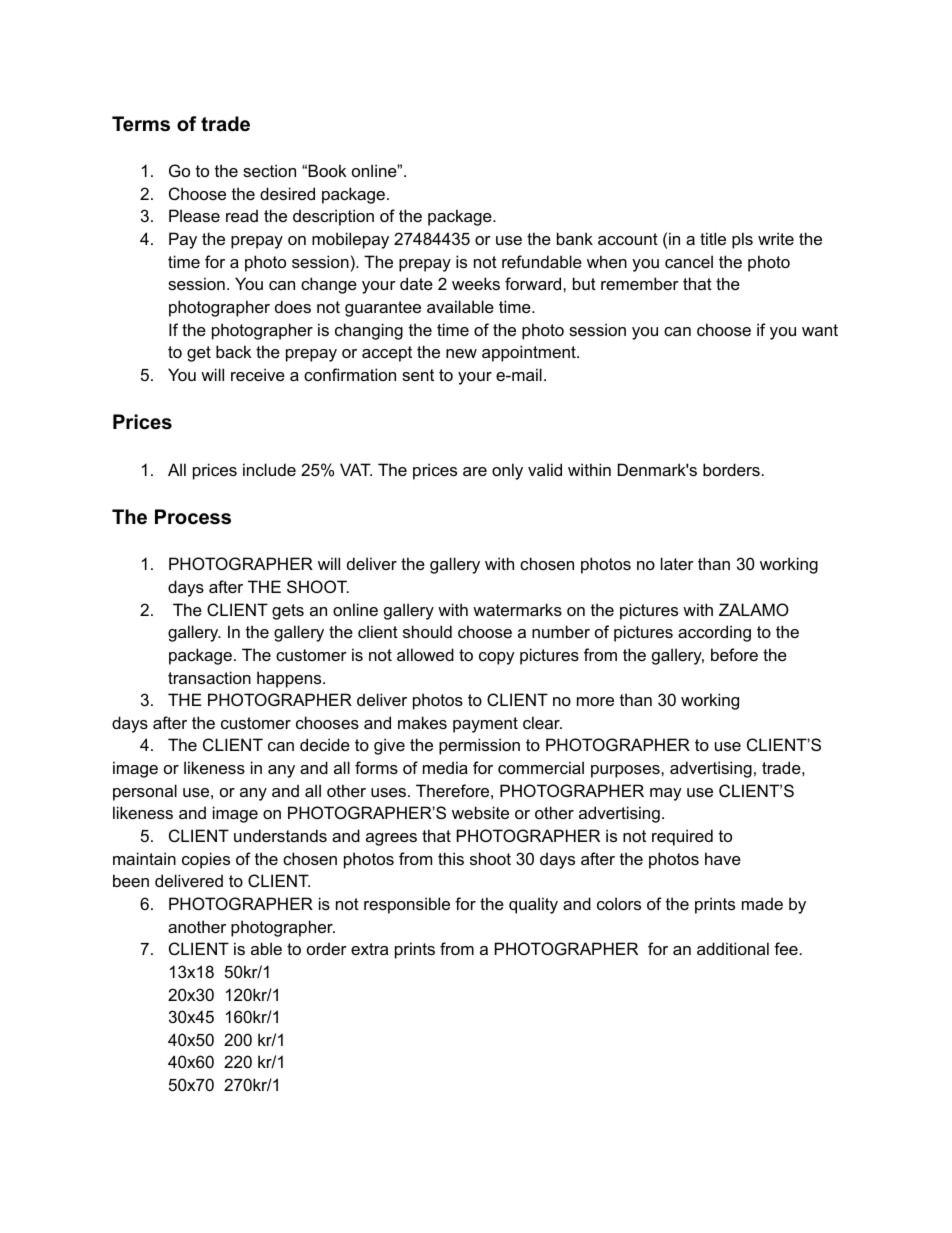 This page has width=952, height=1233. I want to click on want, so click(820, 330).
